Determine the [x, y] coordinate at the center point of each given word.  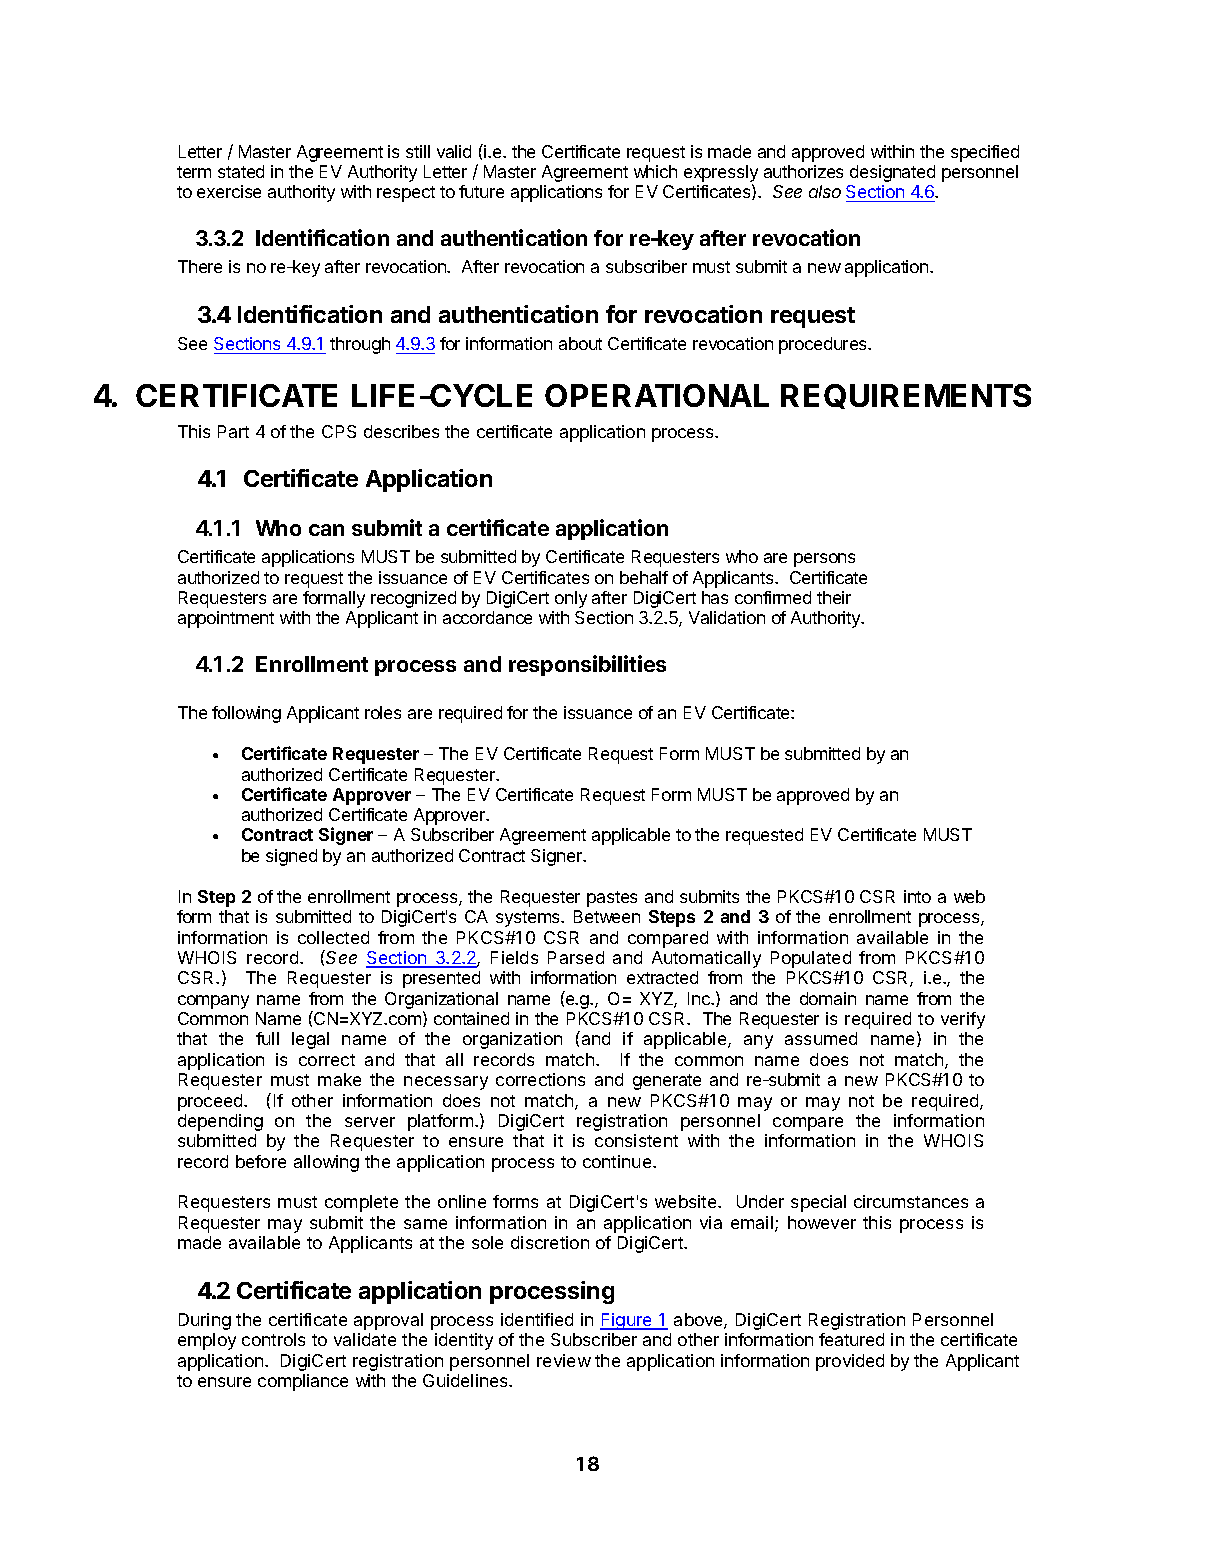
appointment [226, 619]
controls [273, 1339]
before [261, 1161]
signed [291, 857]
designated [892, 173]
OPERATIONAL [657, 395]
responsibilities [587, 665]
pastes [612, 899]
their [834, 597]
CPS [339, 431]
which [655, 171]
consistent [636, 1140]
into [917, 896]
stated [241, 171]
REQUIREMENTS [906, 396]
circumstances [911, 1201]
